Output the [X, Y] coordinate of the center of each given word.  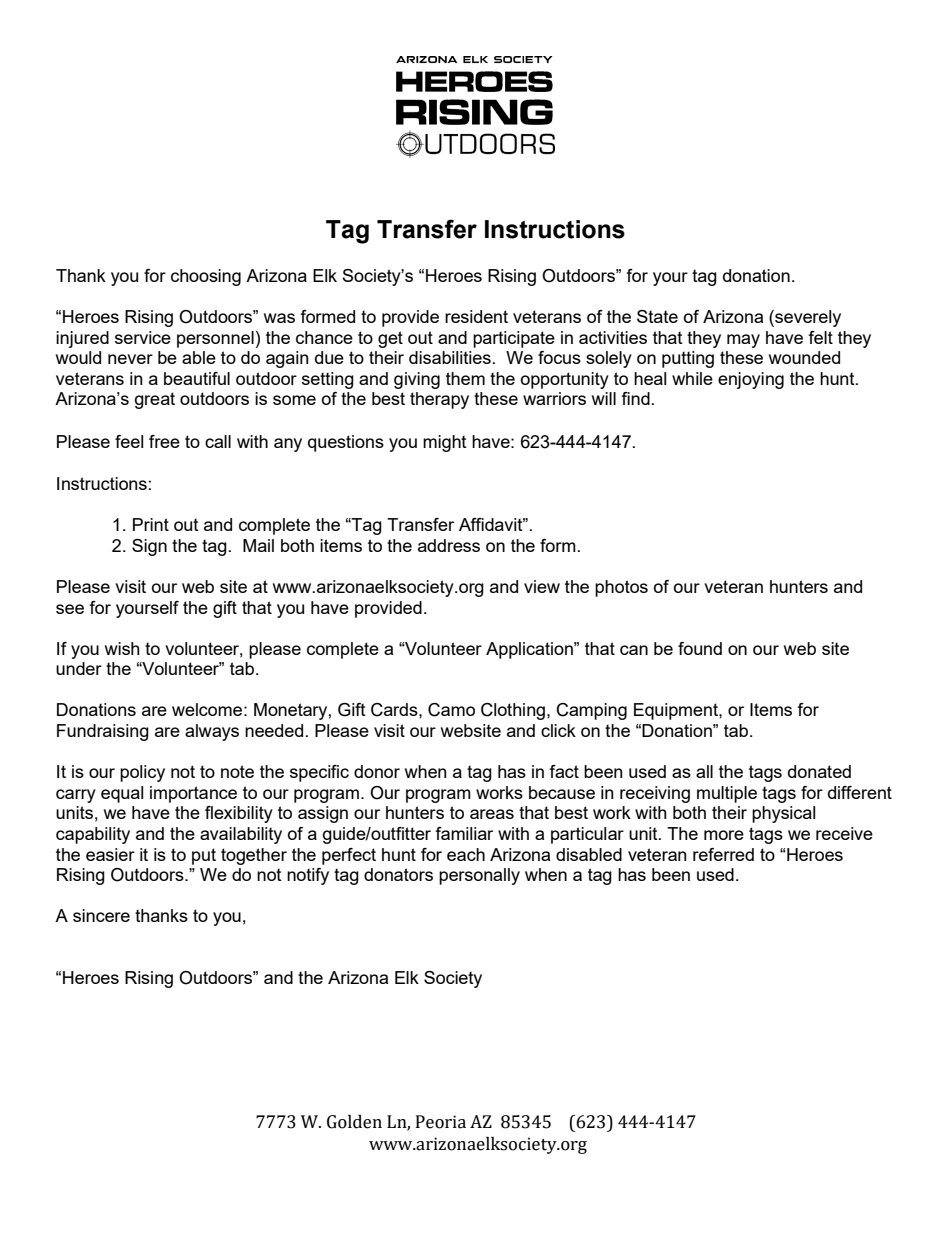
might [445, 443]
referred [723, 854]
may [743, 341]
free [164, 441]
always [212, 732]
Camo [451, 710]
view [542, 586]
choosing [206, 277]
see [70, 609]
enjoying [751, 380]
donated [819, 771]
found [700, 648]
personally [479, 876]
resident [476, 316]
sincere [101, 915]
